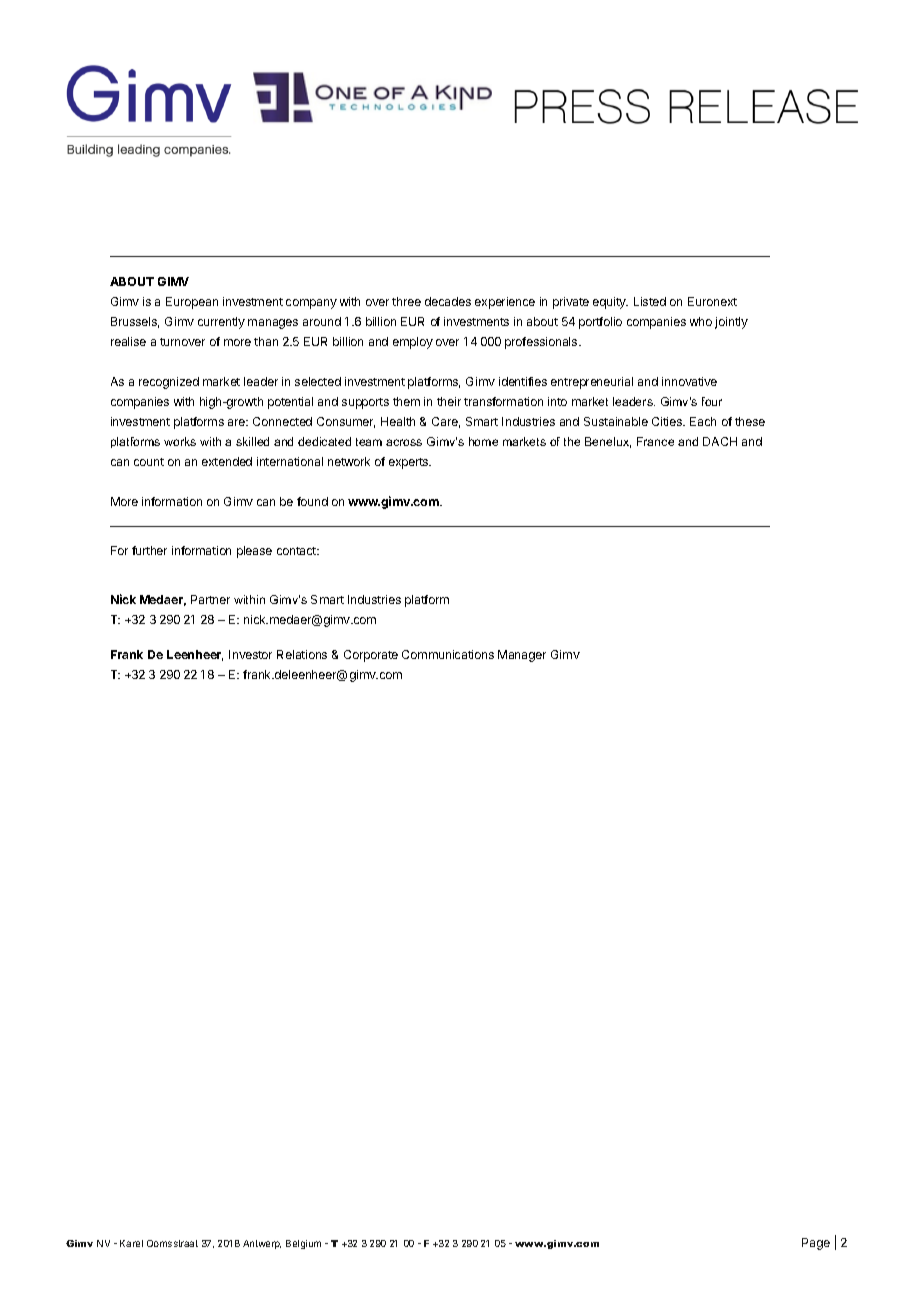 This page has width=924, height=1308. Describe the element at coordinates (210, 599) in the page. I see `Partner` at that location.
